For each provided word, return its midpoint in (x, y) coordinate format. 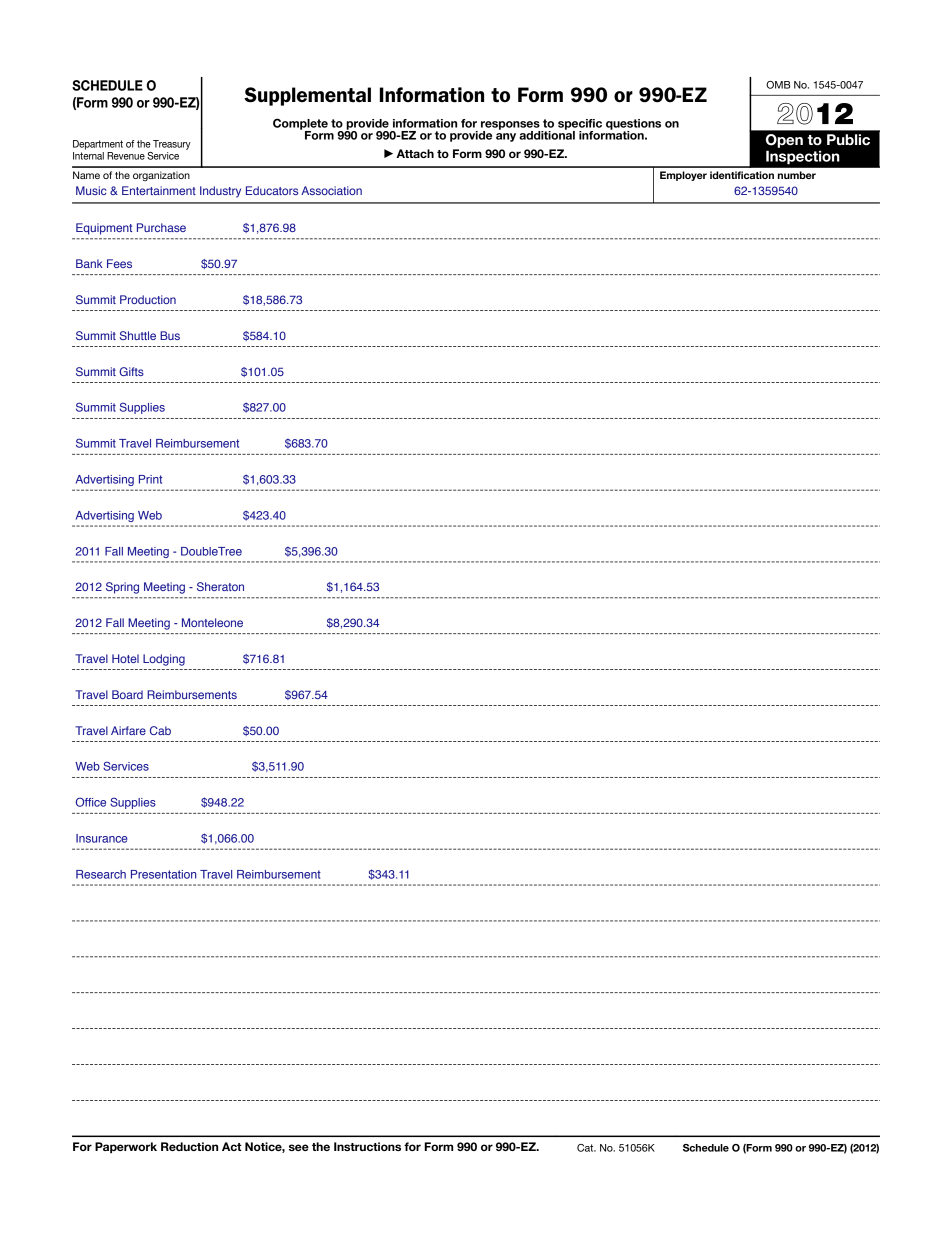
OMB (778, 85)
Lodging (164, 660)
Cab (160, 730)
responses (511, 126)
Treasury (172, 145)
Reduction (189, 1146)
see (299, 1147)
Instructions (367, 1146)
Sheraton (220, 586)
